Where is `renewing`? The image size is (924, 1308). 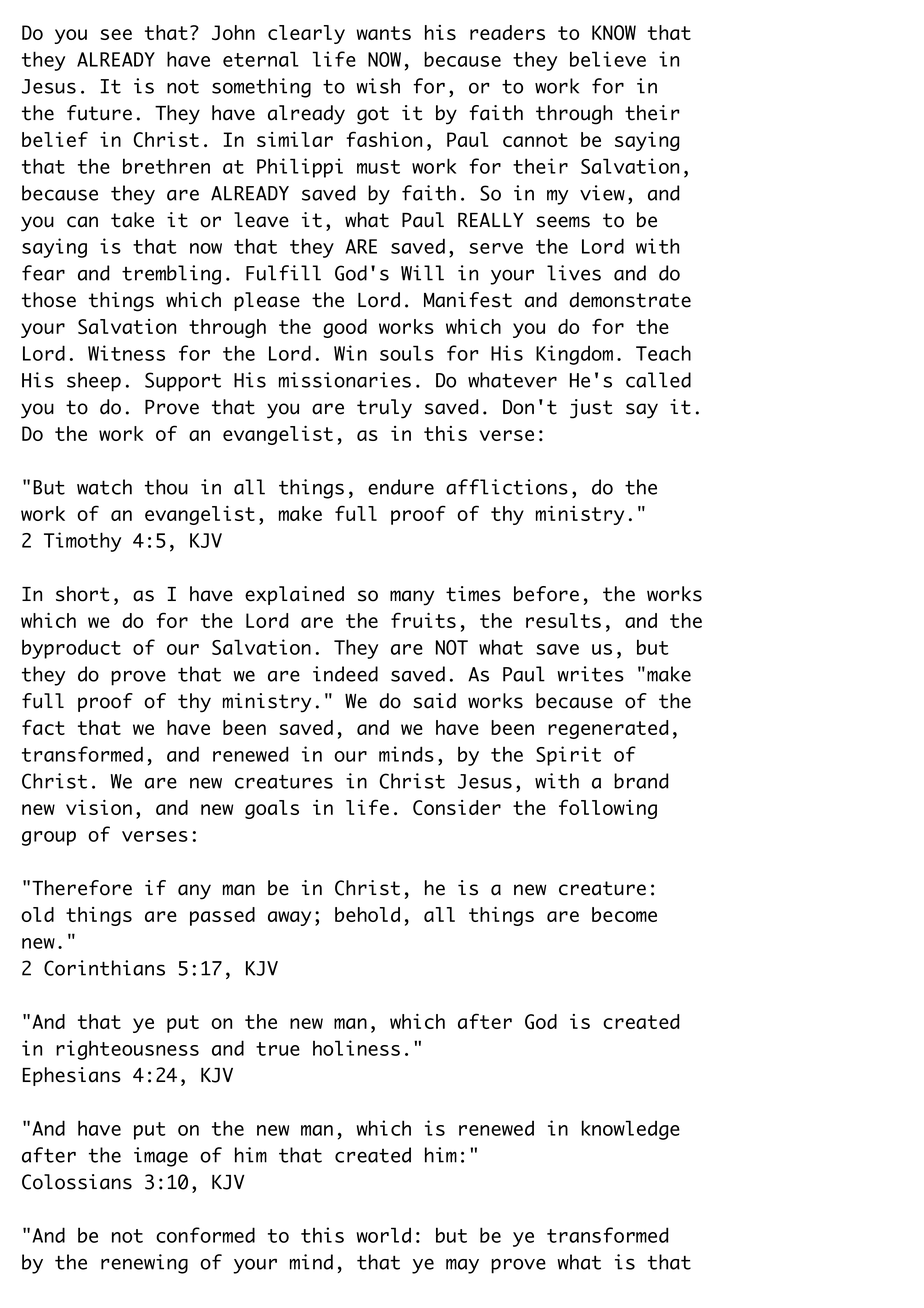 renewing is located at coordinates (144, 1264).
